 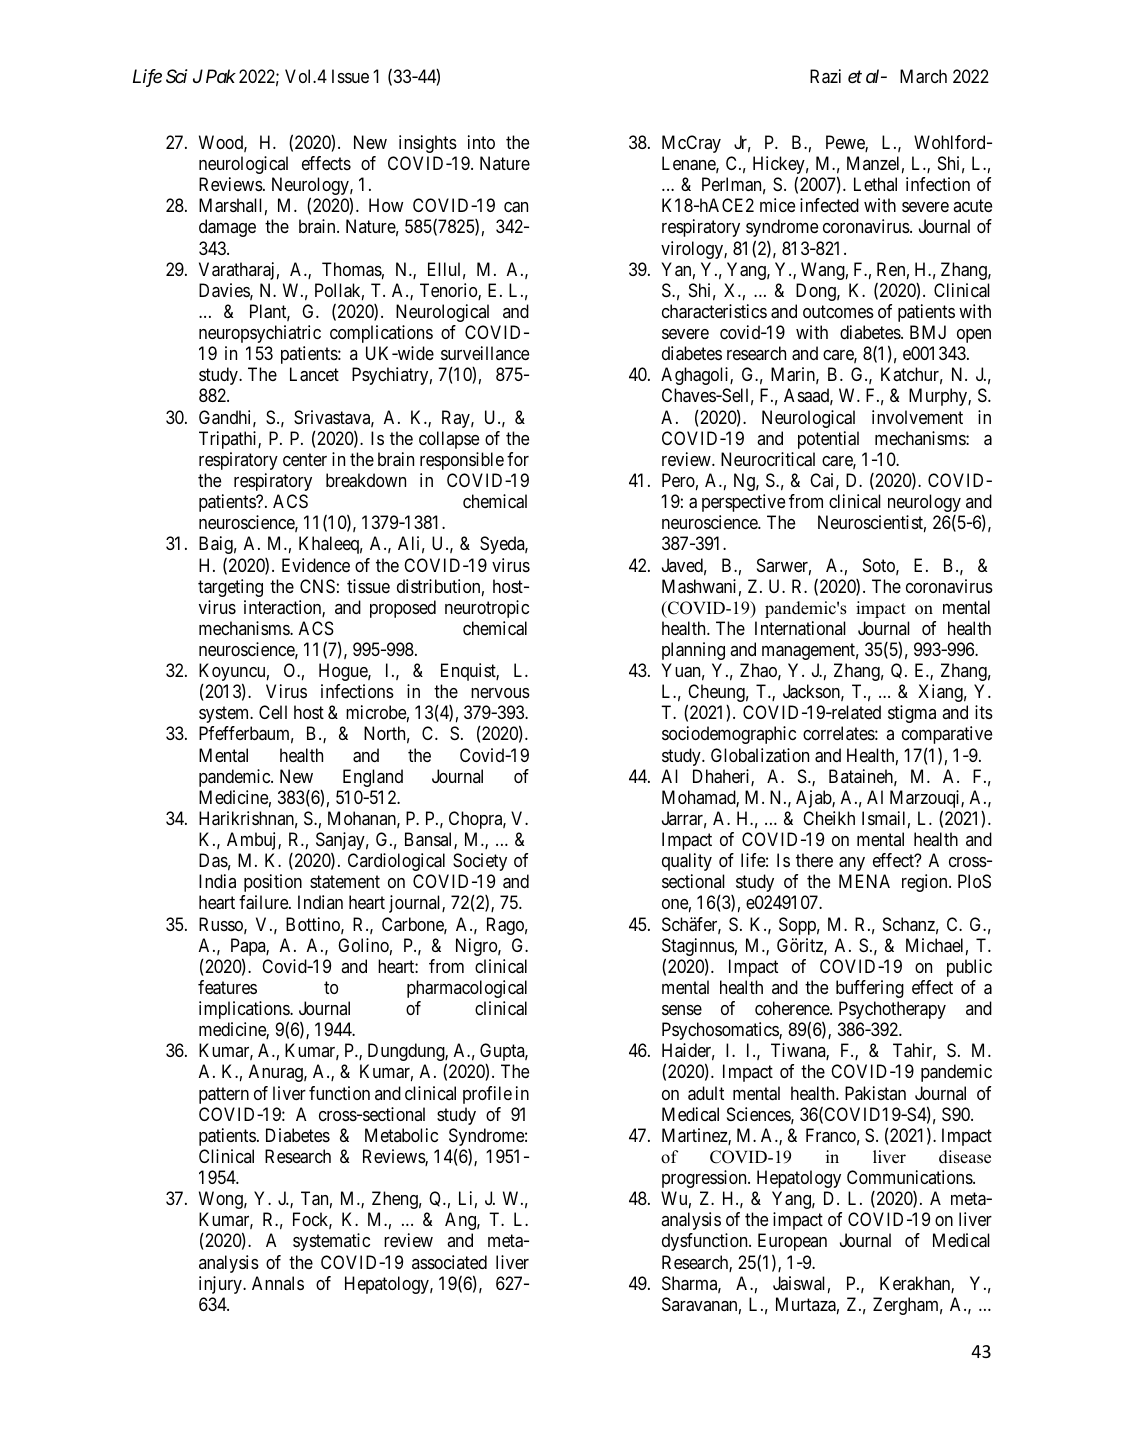 I want to click on Communications, so click(x=910, y=1177).
